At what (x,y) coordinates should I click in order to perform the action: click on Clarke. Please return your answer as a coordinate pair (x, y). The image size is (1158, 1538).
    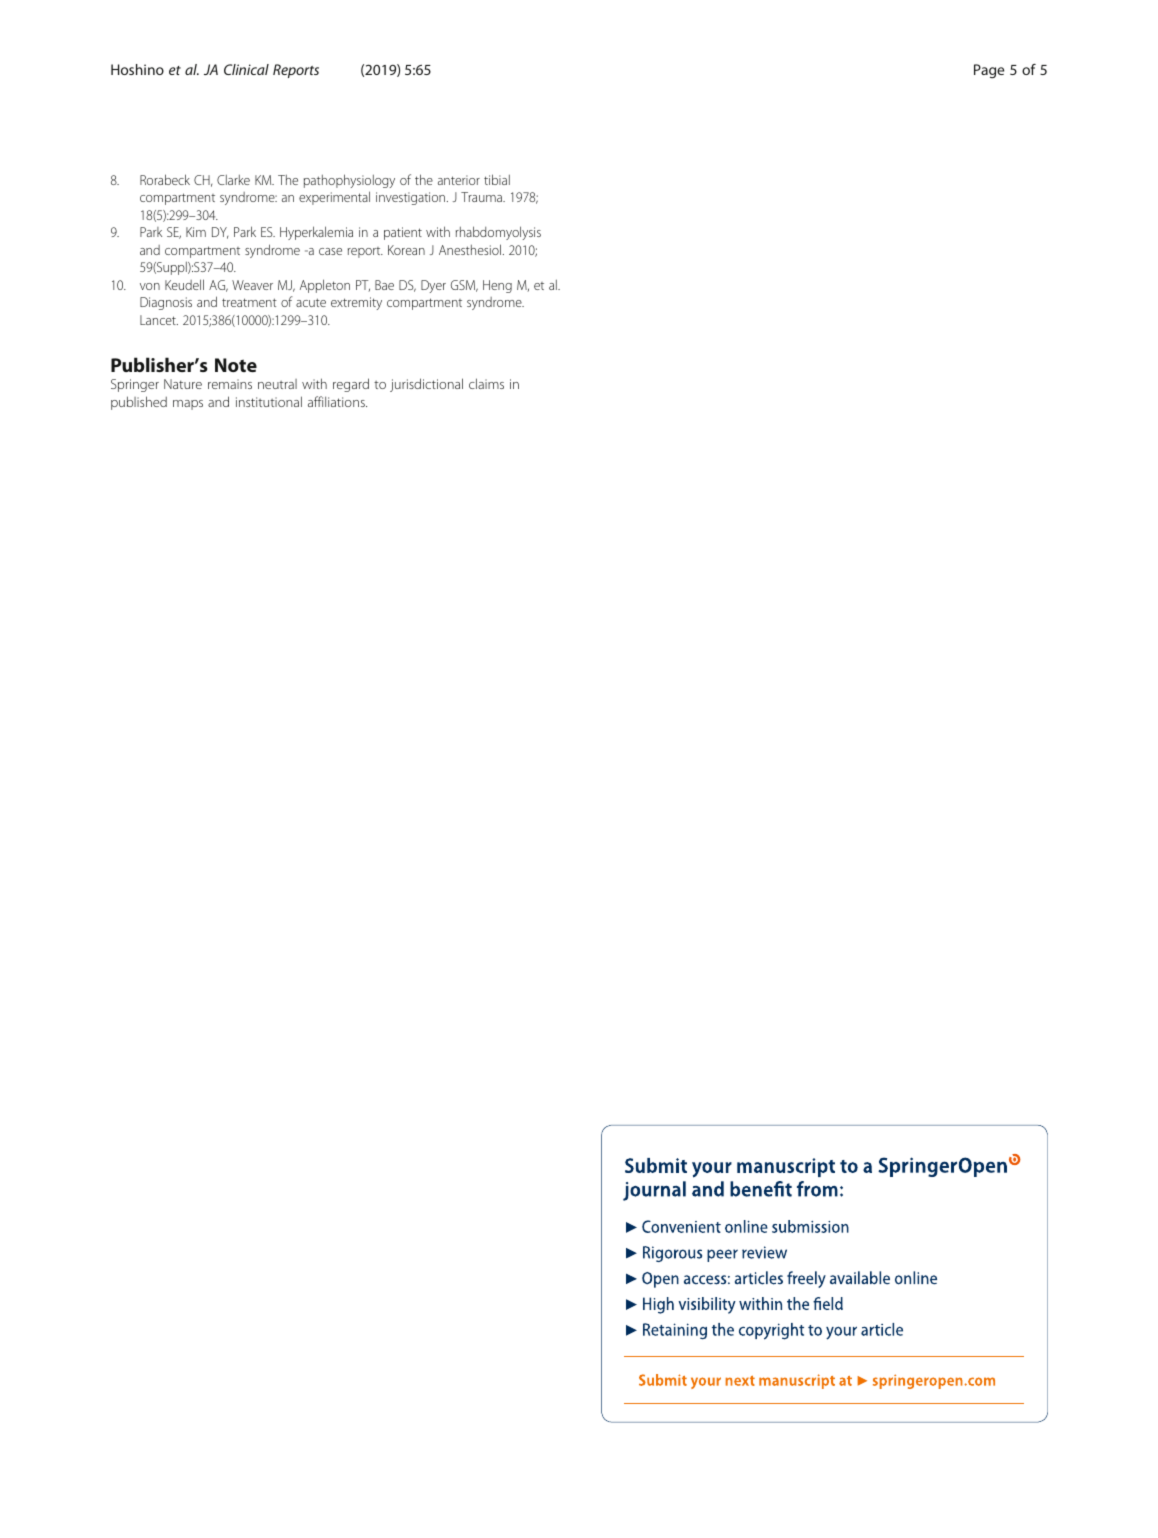
    Looking at the image, I should click on (233, 180).
